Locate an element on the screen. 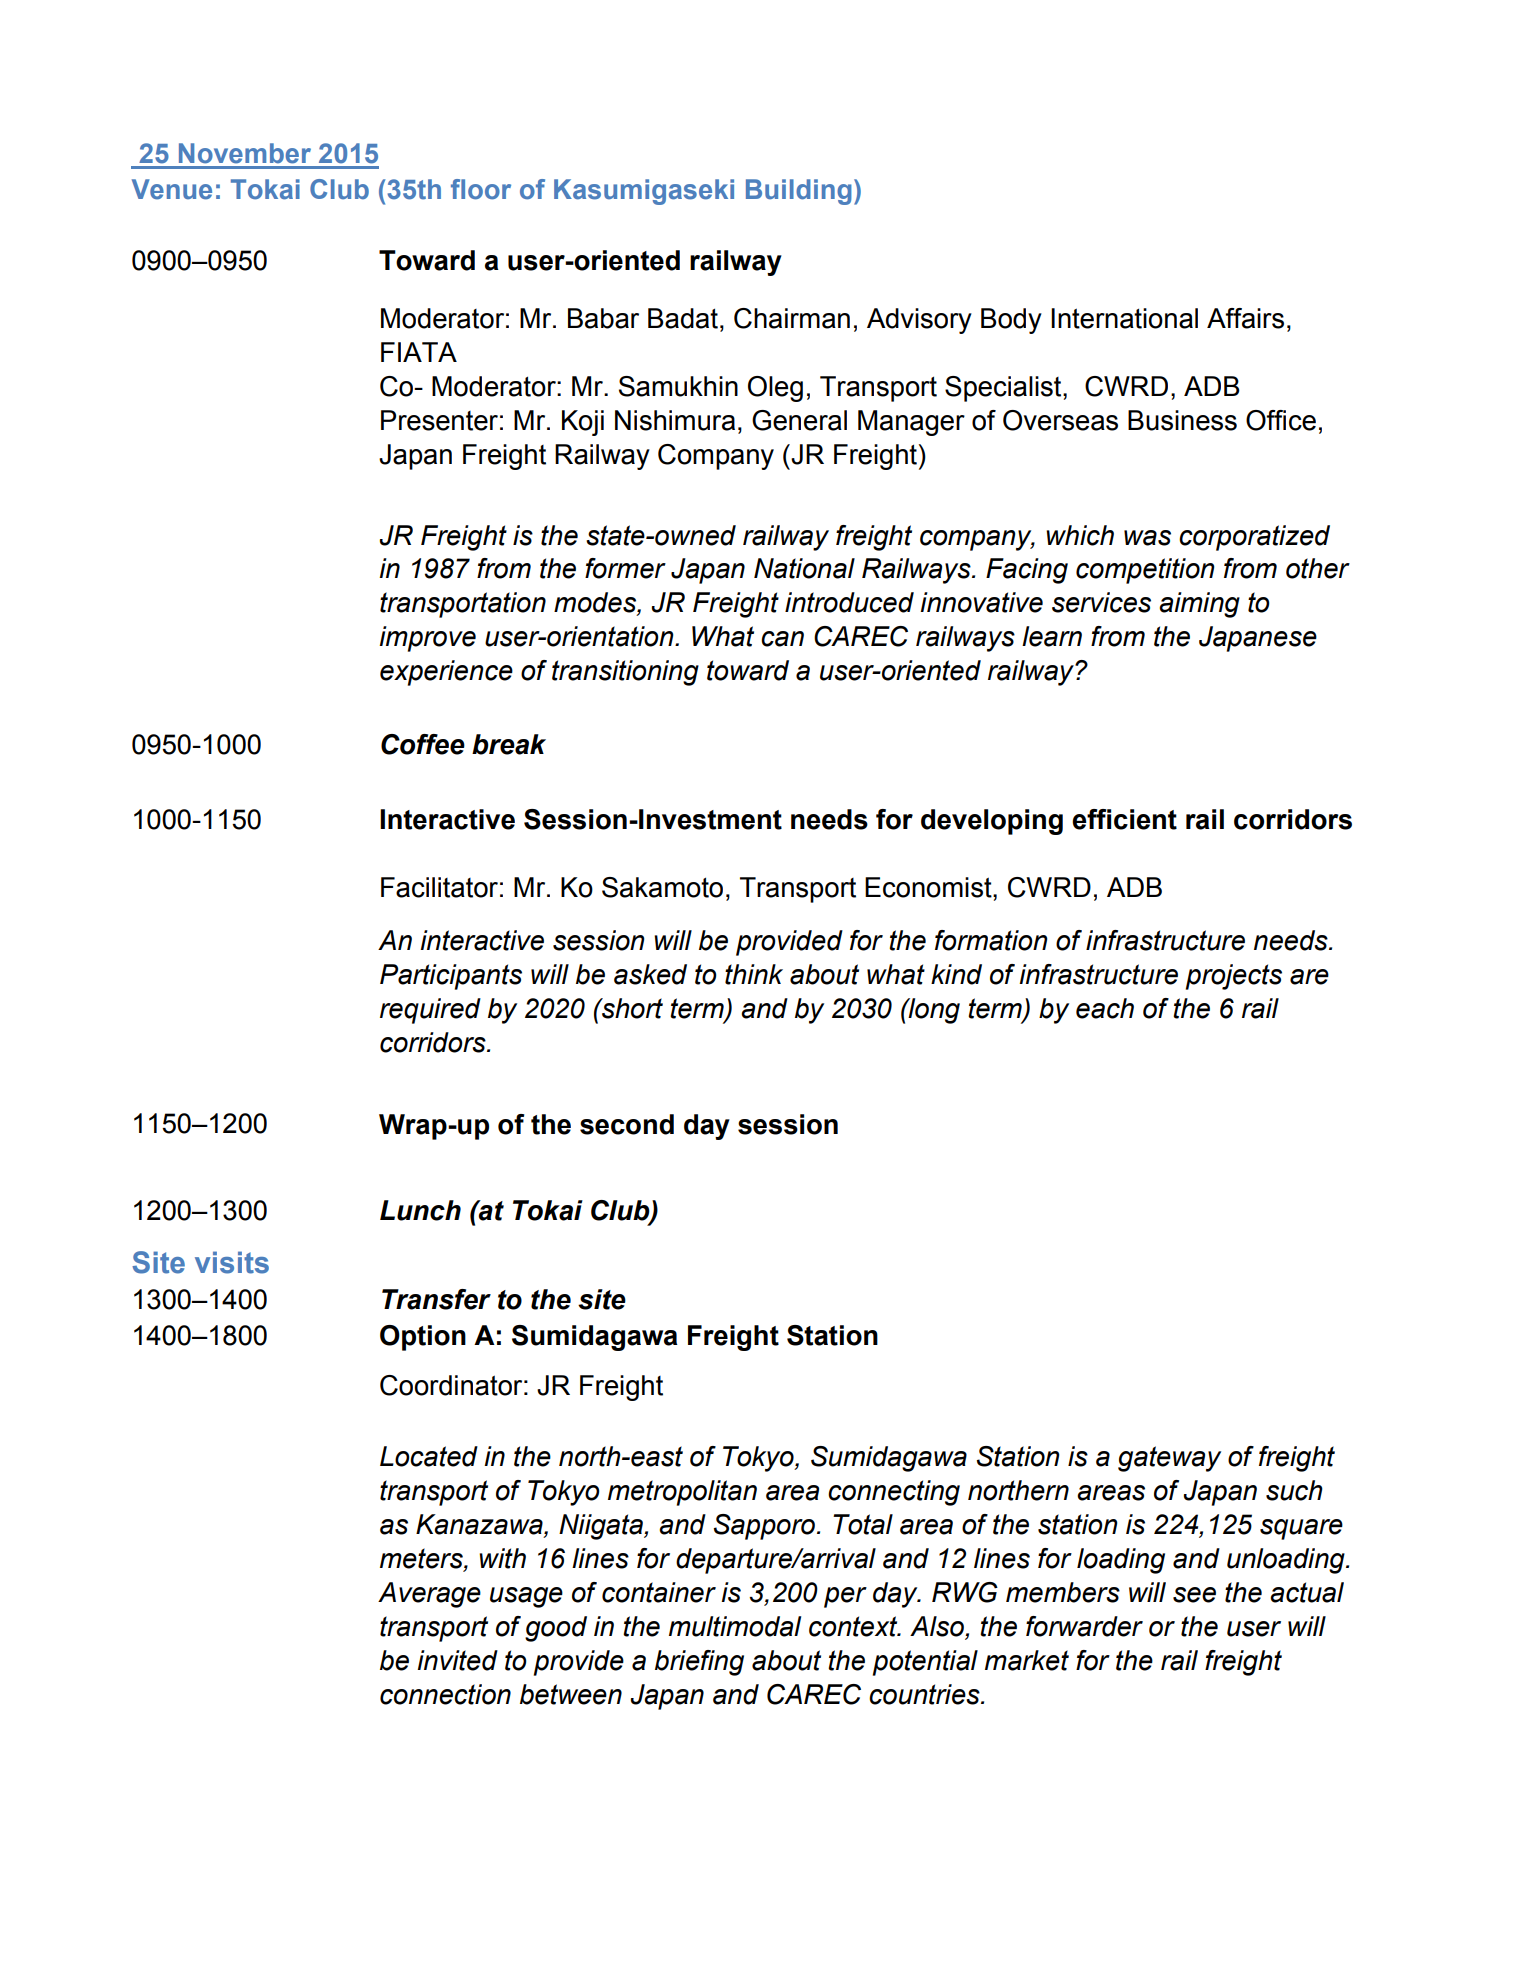 The width and height of the screenshot is (1519, 1966). Participants is located at coordinates (451, 977).
